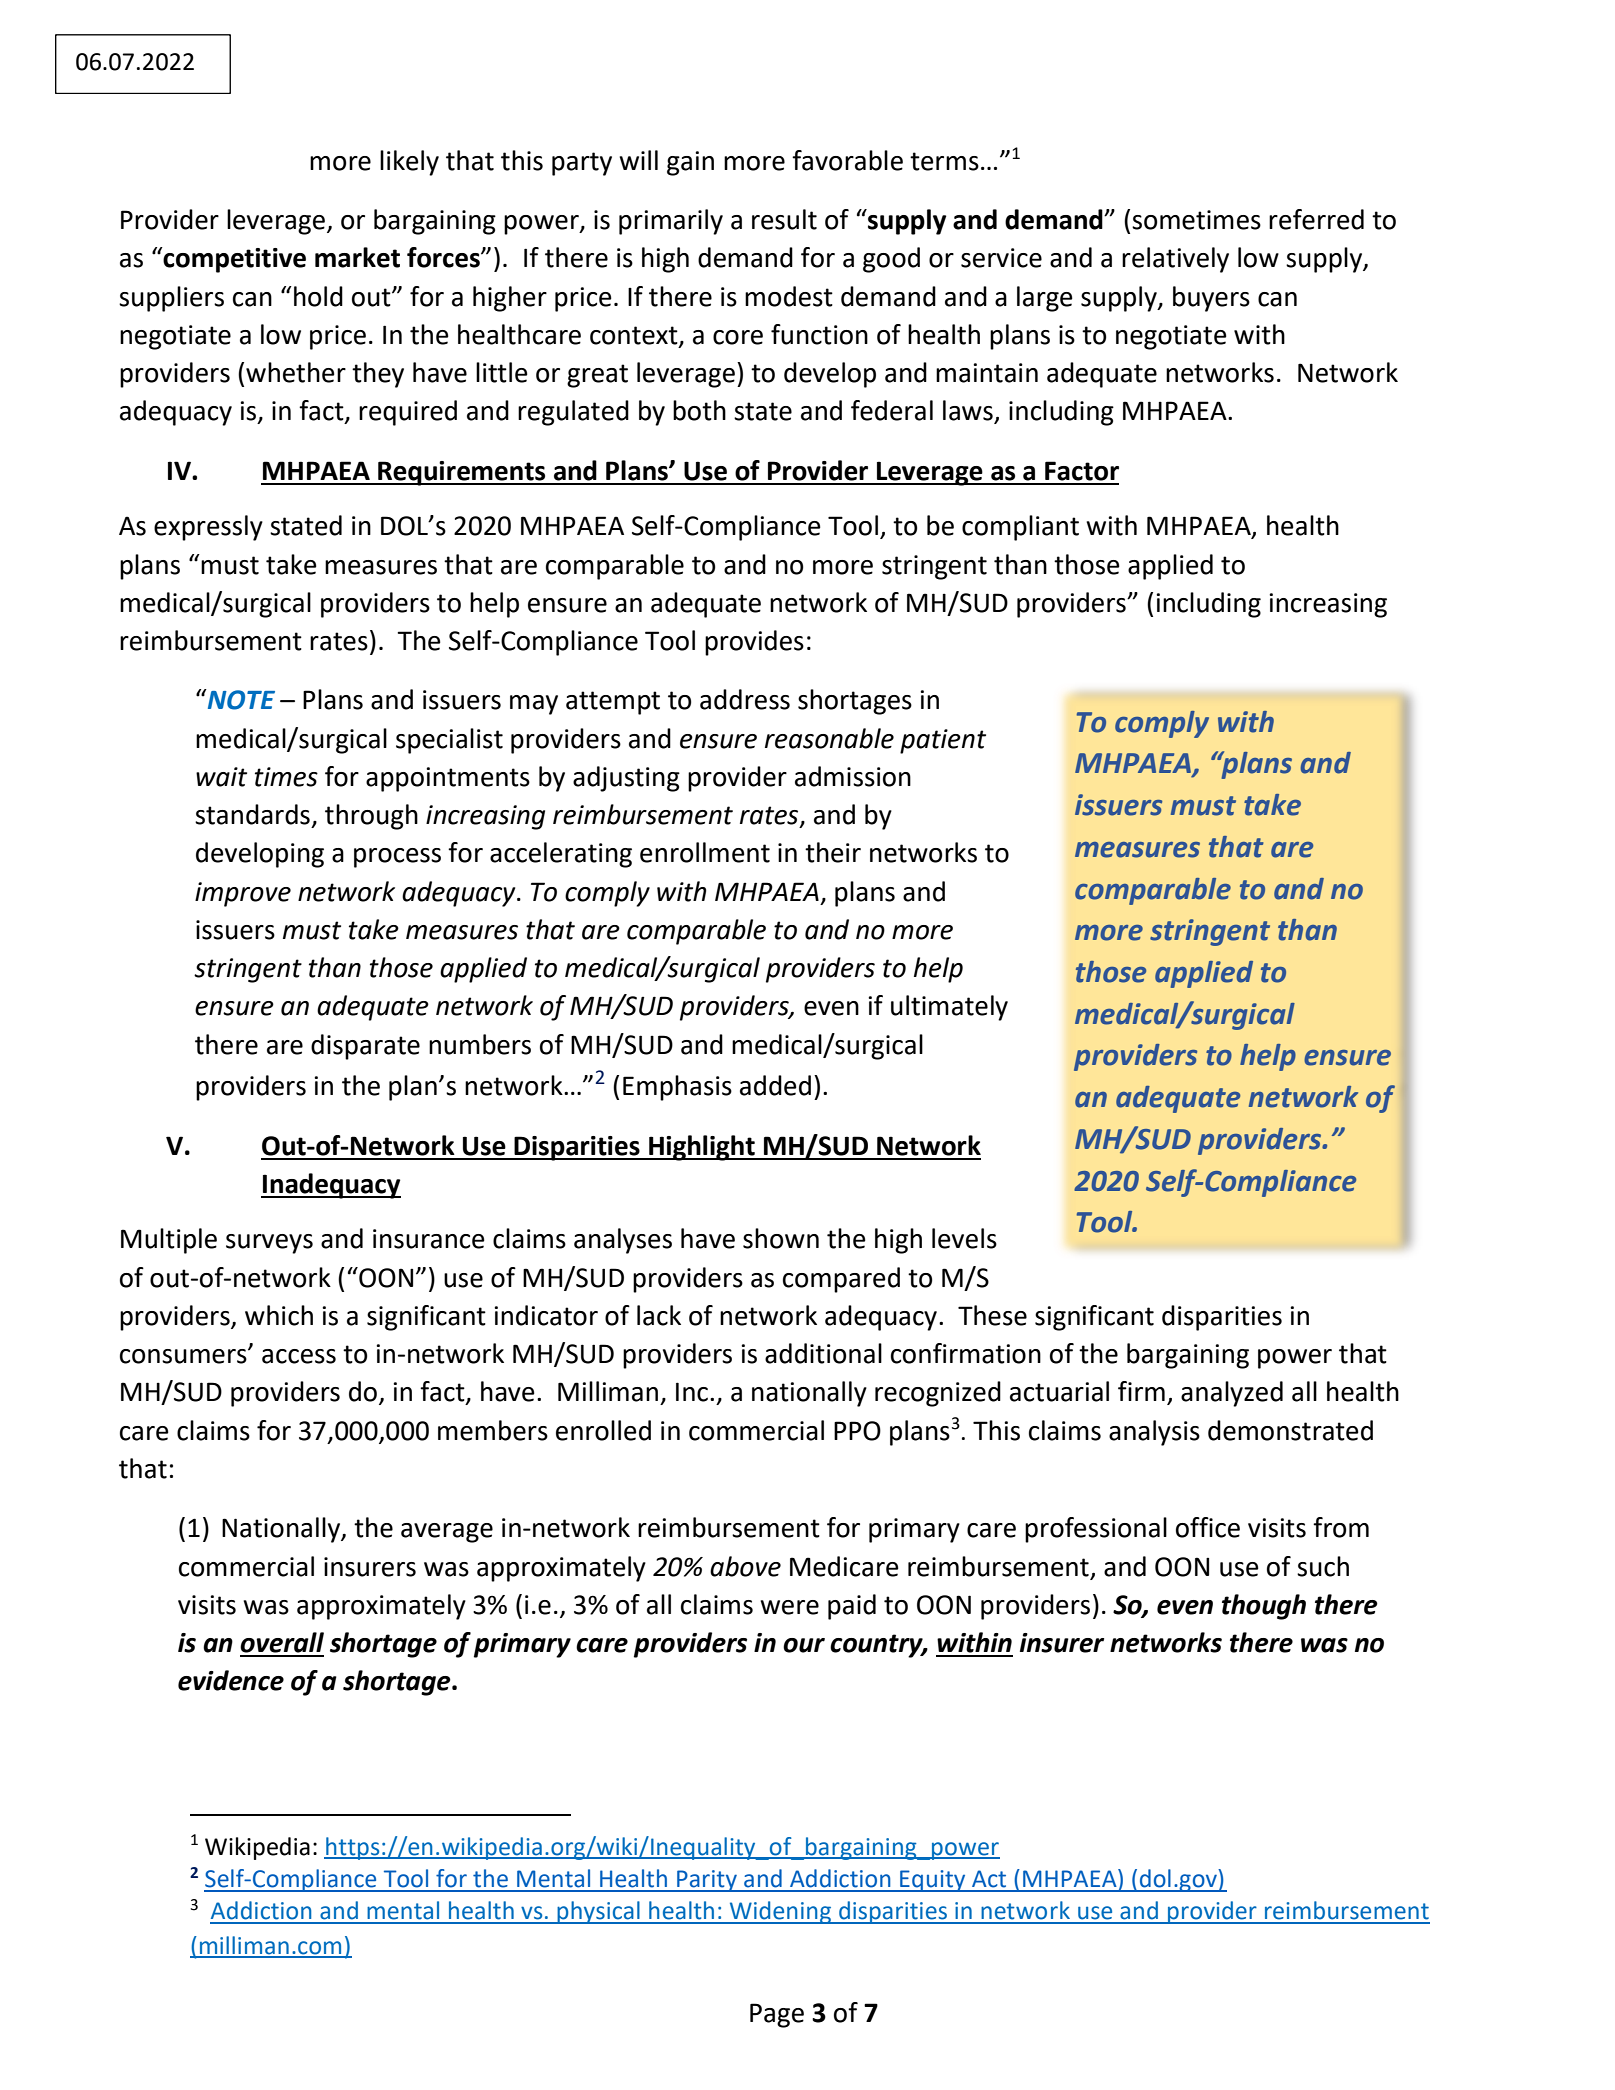 The height and width of the image is (2090, 1615). I want to click on enrollment, so click(705, 852).
